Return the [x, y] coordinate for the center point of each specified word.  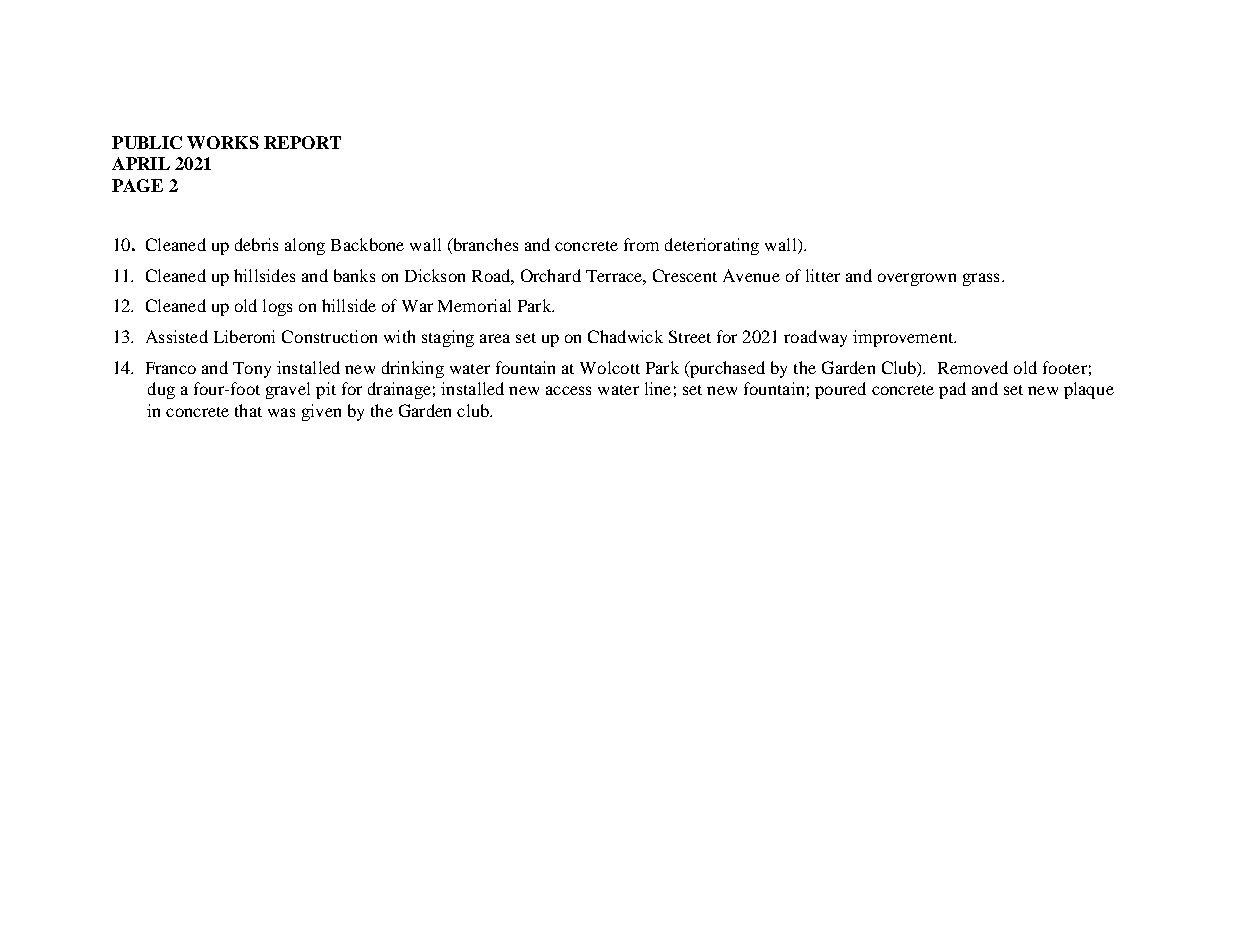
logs [277, 307]
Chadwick [625, 336]
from [641, 244]
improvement [904, 338]
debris [256, 244]
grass [981, 279]
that [248, 410]
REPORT [302, 142]
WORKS [223, 142]
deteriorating [712, 246]
